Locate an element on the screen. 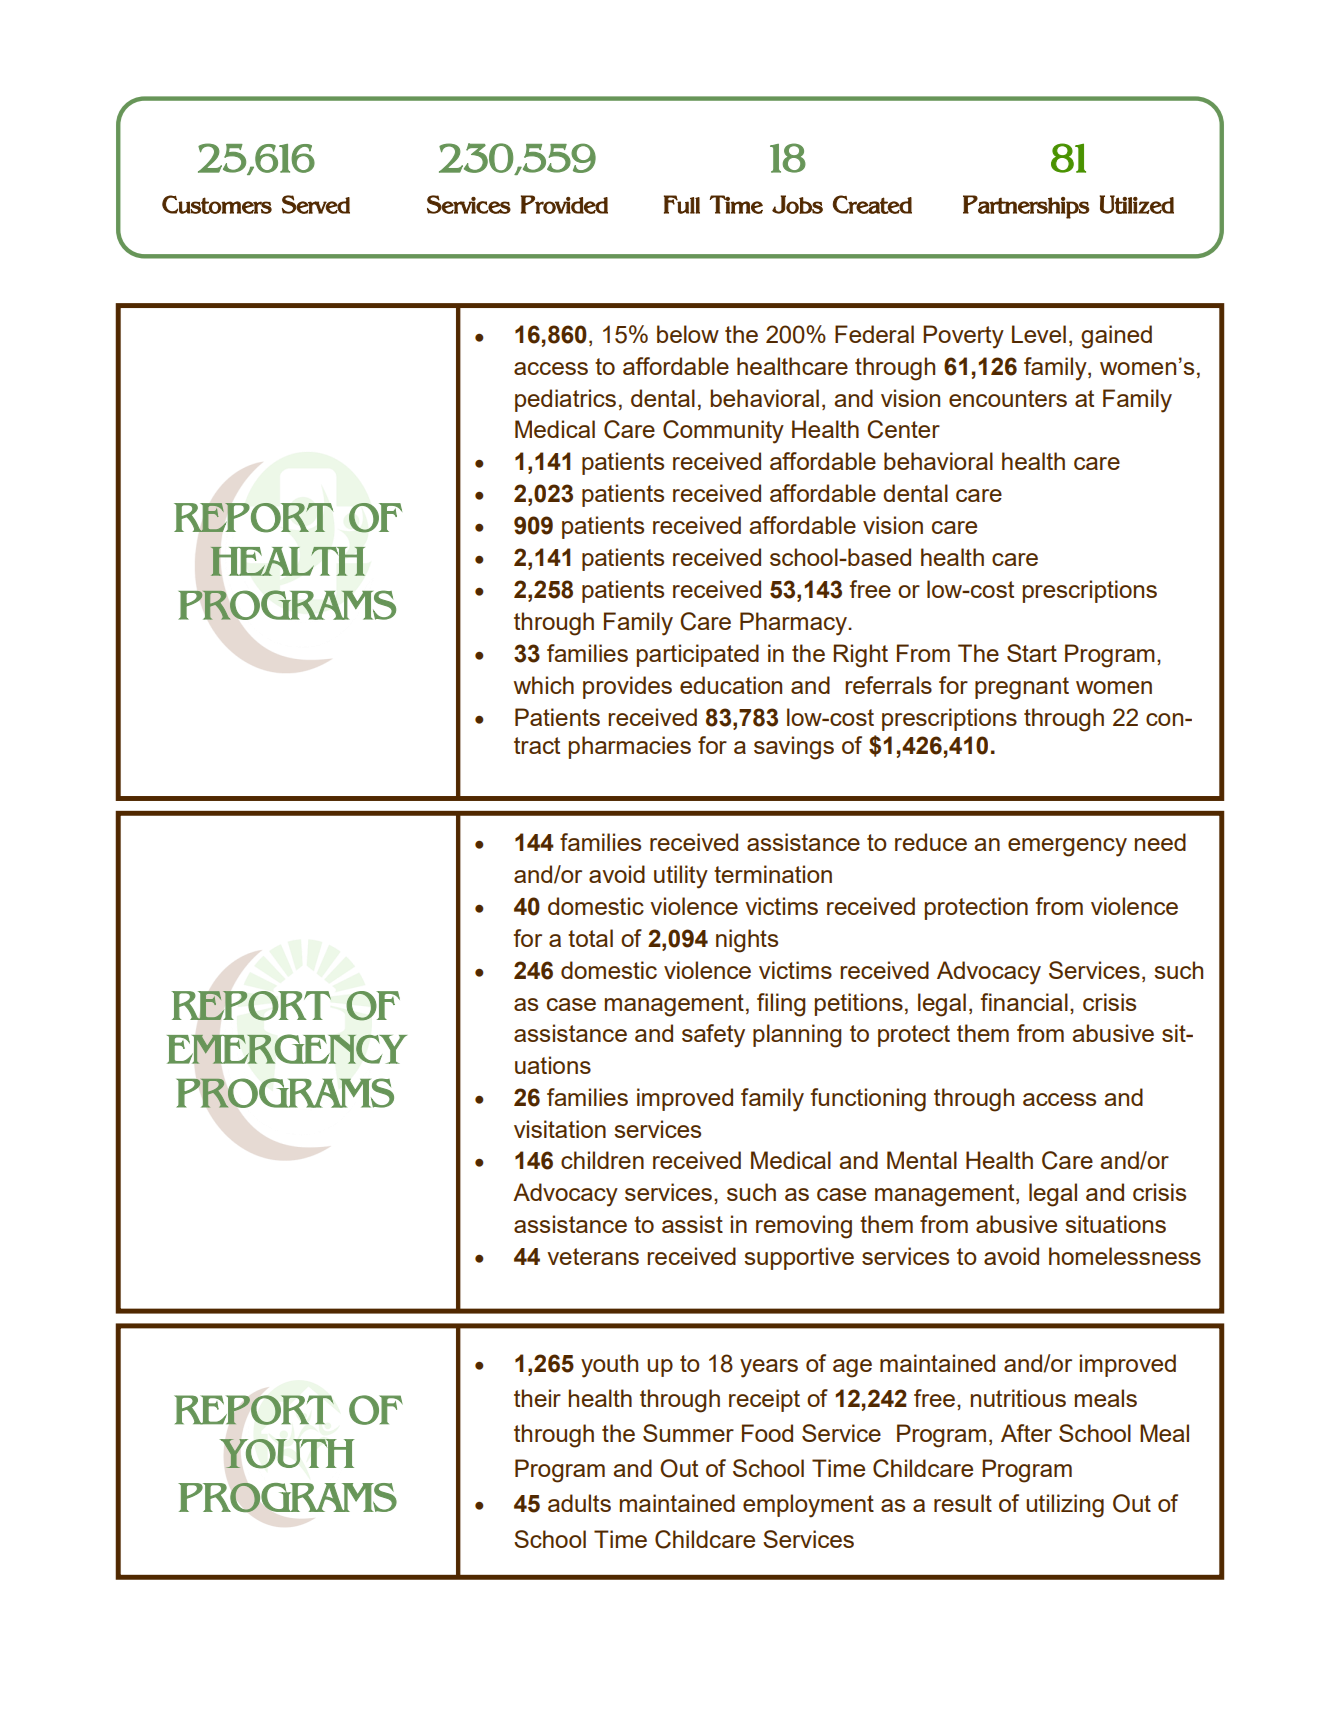 The height and width of the screenshot is (1735, 1340). Summer is located at coordinates (688, 1433).
